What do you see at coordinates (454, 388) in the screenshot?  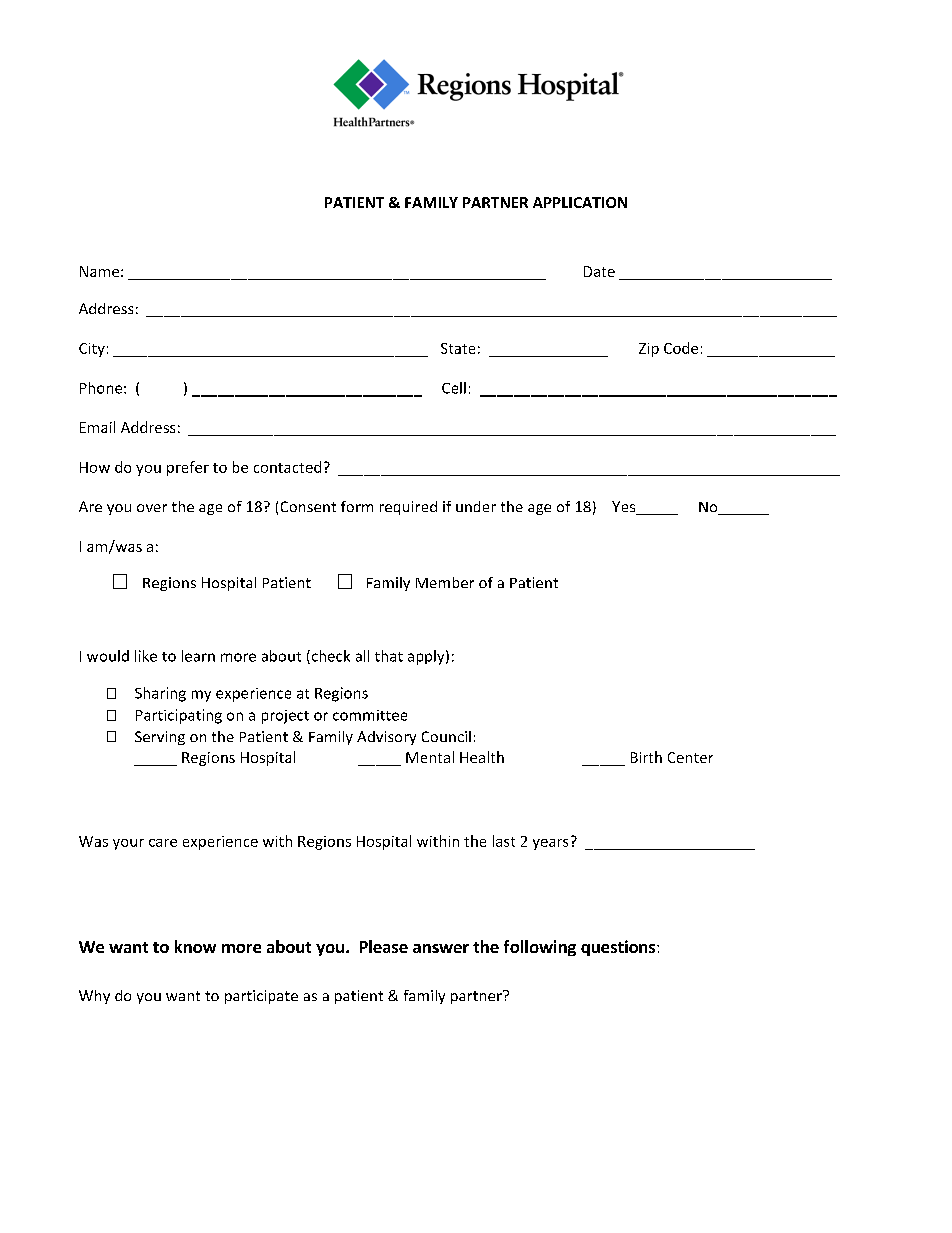 I see `Cell` at bounding box center [454, 388].
